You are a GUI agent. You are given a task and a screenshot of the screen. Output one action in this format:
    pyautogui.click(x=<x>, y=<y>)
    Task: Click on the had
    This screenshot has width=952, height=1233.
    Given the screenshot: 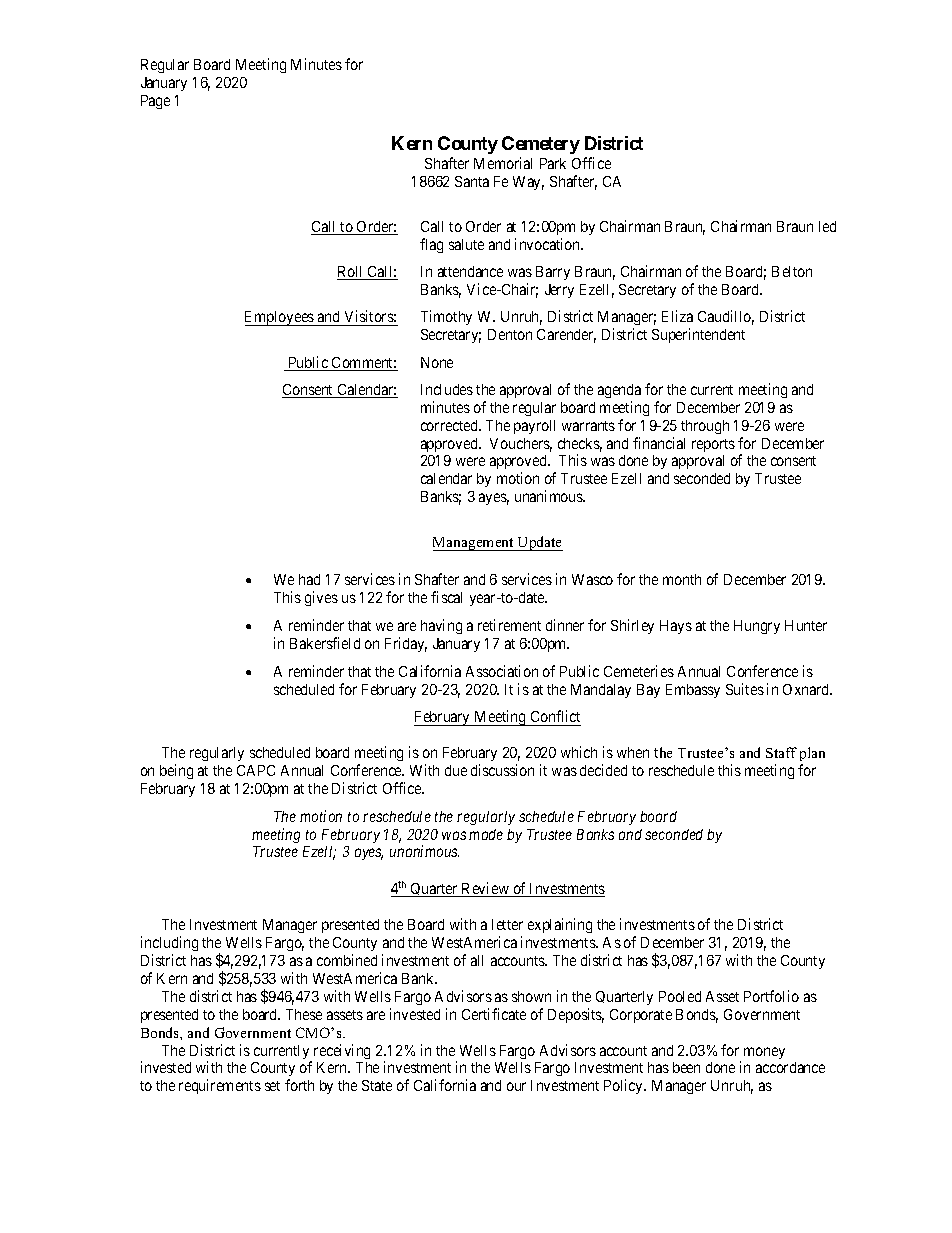 What is the action you would take?
    pyautogui.click(x=309, y=579)
